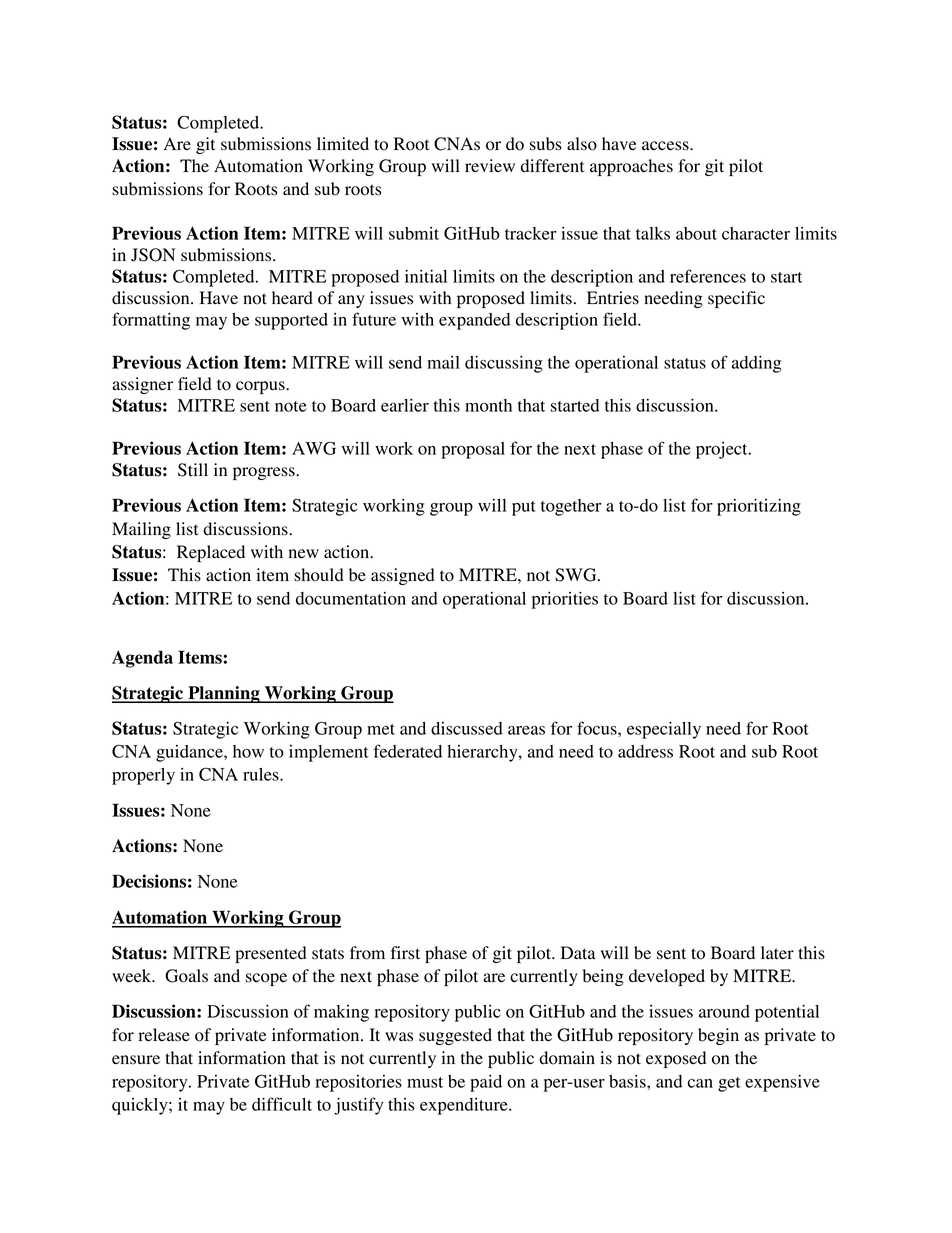 This document has width=952, height=1233. Describe the element at coordinates (488, 405) in the document. I see `month` at that location.
